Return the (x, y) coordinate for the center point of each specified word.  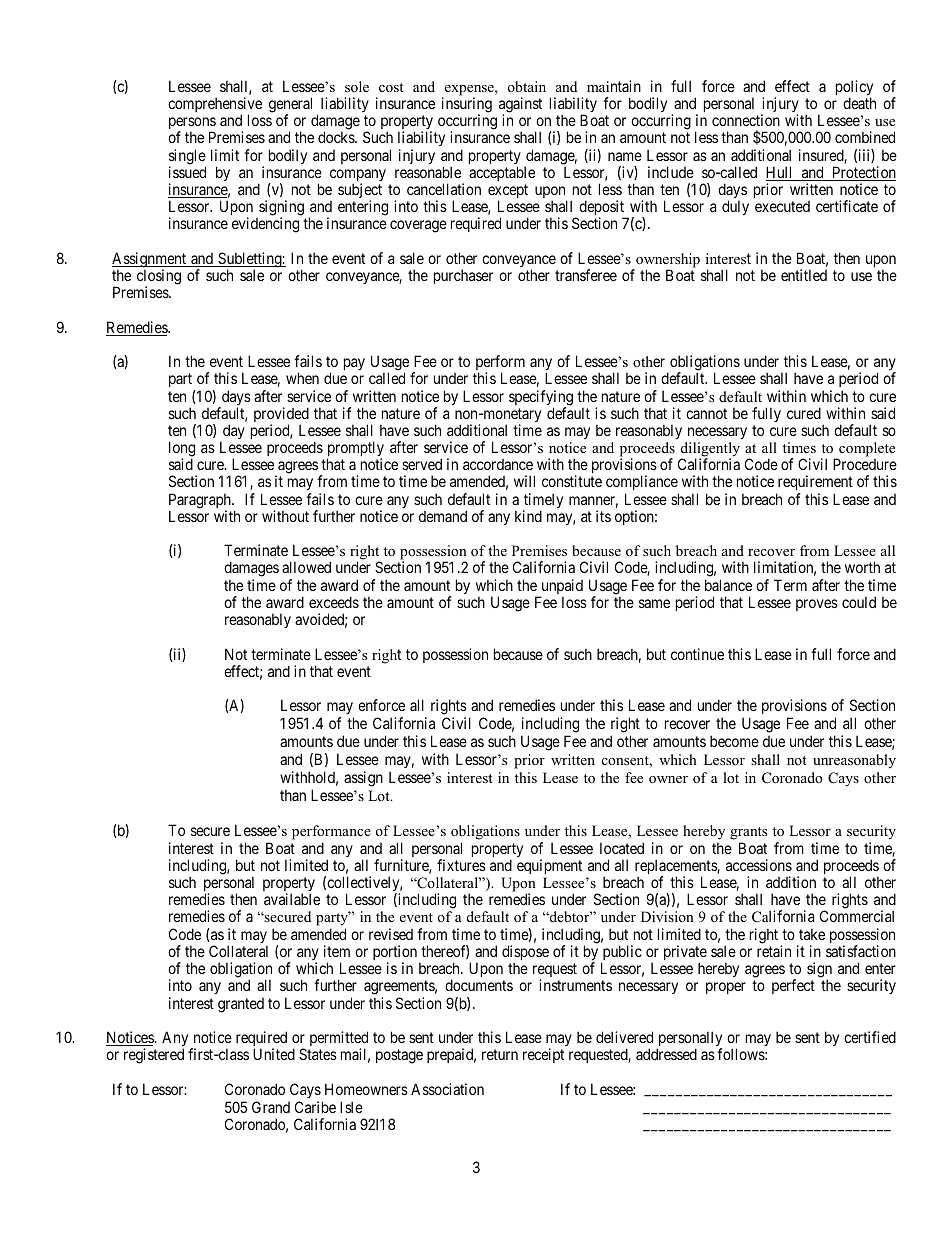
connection (746, 120)
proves (817, 605)
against (520, 106)
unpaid (561, 588)
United (274, 1054)
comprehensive (215, 106)
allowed (306, 567)
